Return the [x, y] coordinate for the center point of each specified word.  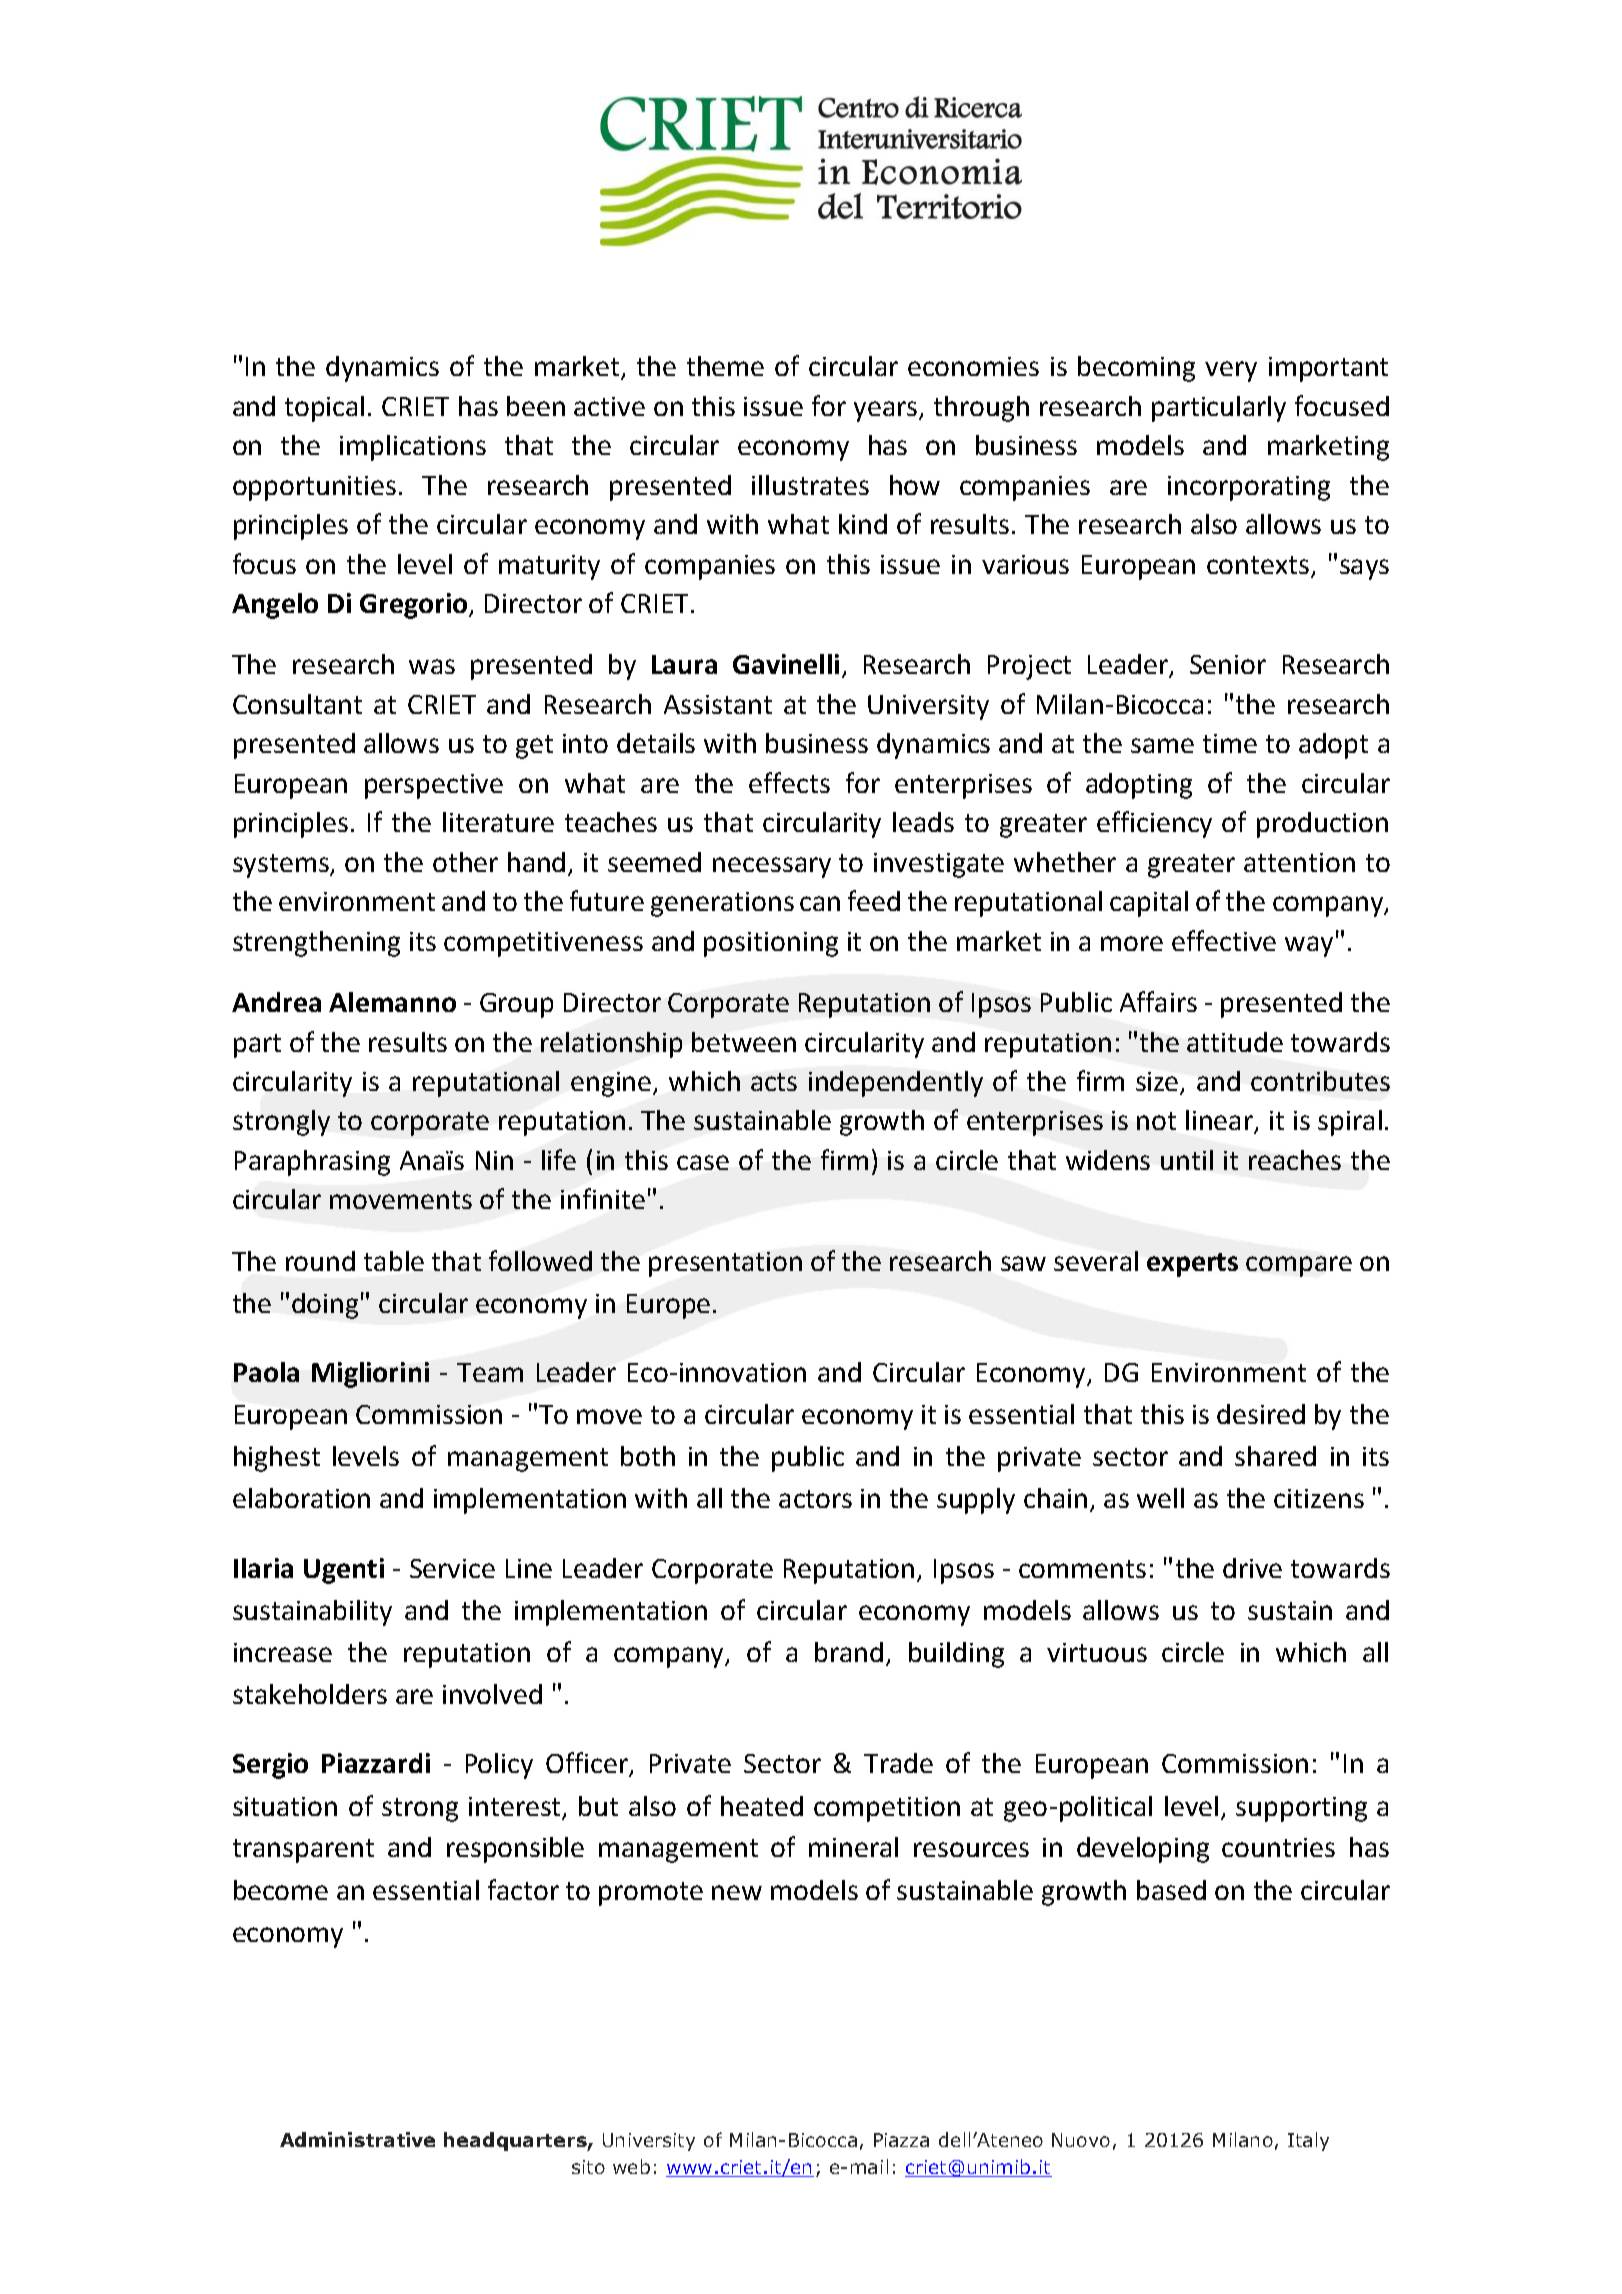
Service [452, 1568]
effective [1224, 940]
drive [1252, 1568]
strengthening [316, 944]
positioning [771, 944]
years [887, 411]
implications [413, 448]
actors [815, 1499]
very [1231, 371]
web [631, 2166]
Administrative [357, 2139]
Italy [1308, 2141]
